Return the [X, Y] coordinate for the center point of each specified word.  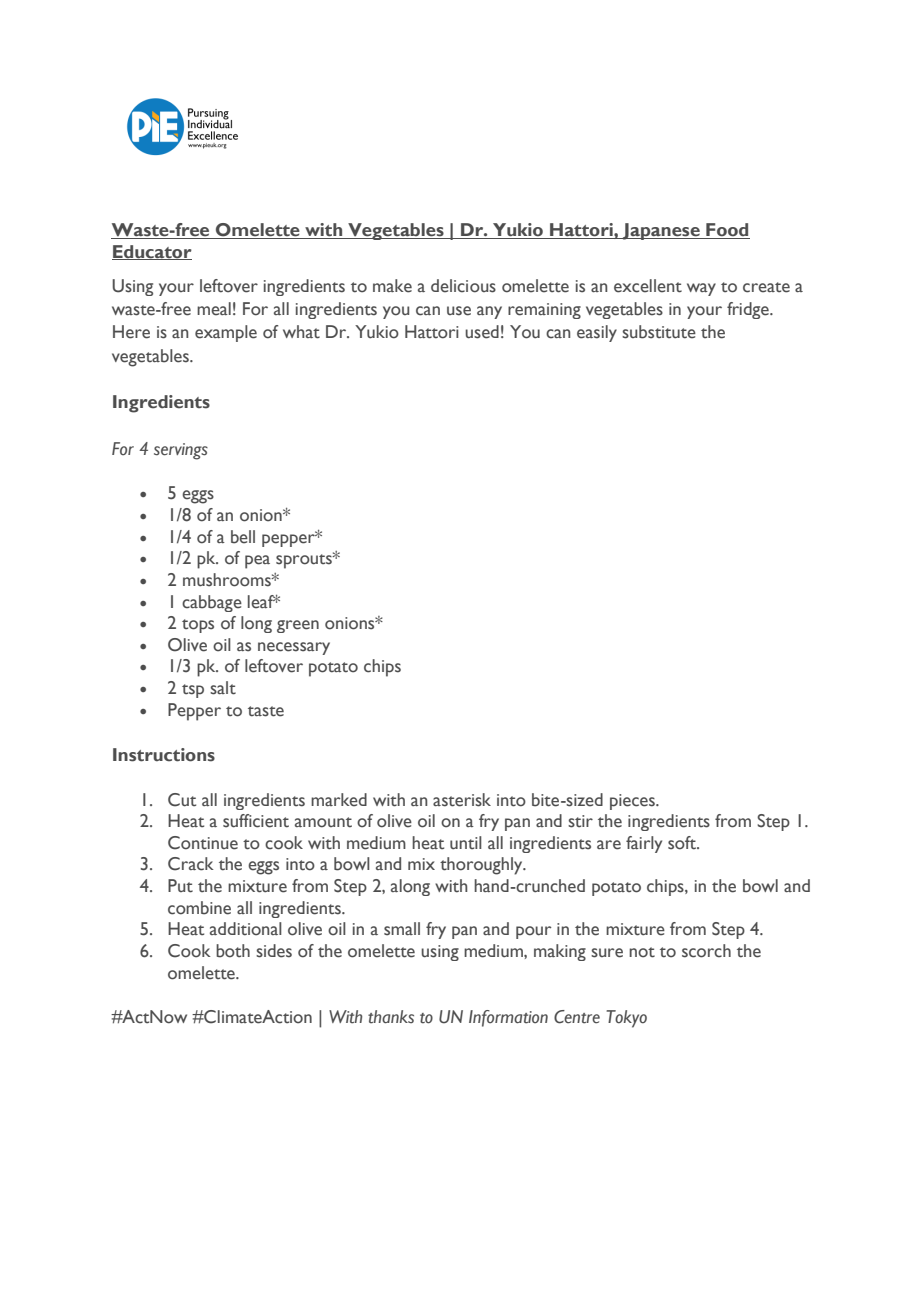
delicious [463, 286]
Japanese [661, 231]
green [298, 626]
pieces [633, 802]
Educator [152, 252]
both [233, 951]
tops [198, 626]
